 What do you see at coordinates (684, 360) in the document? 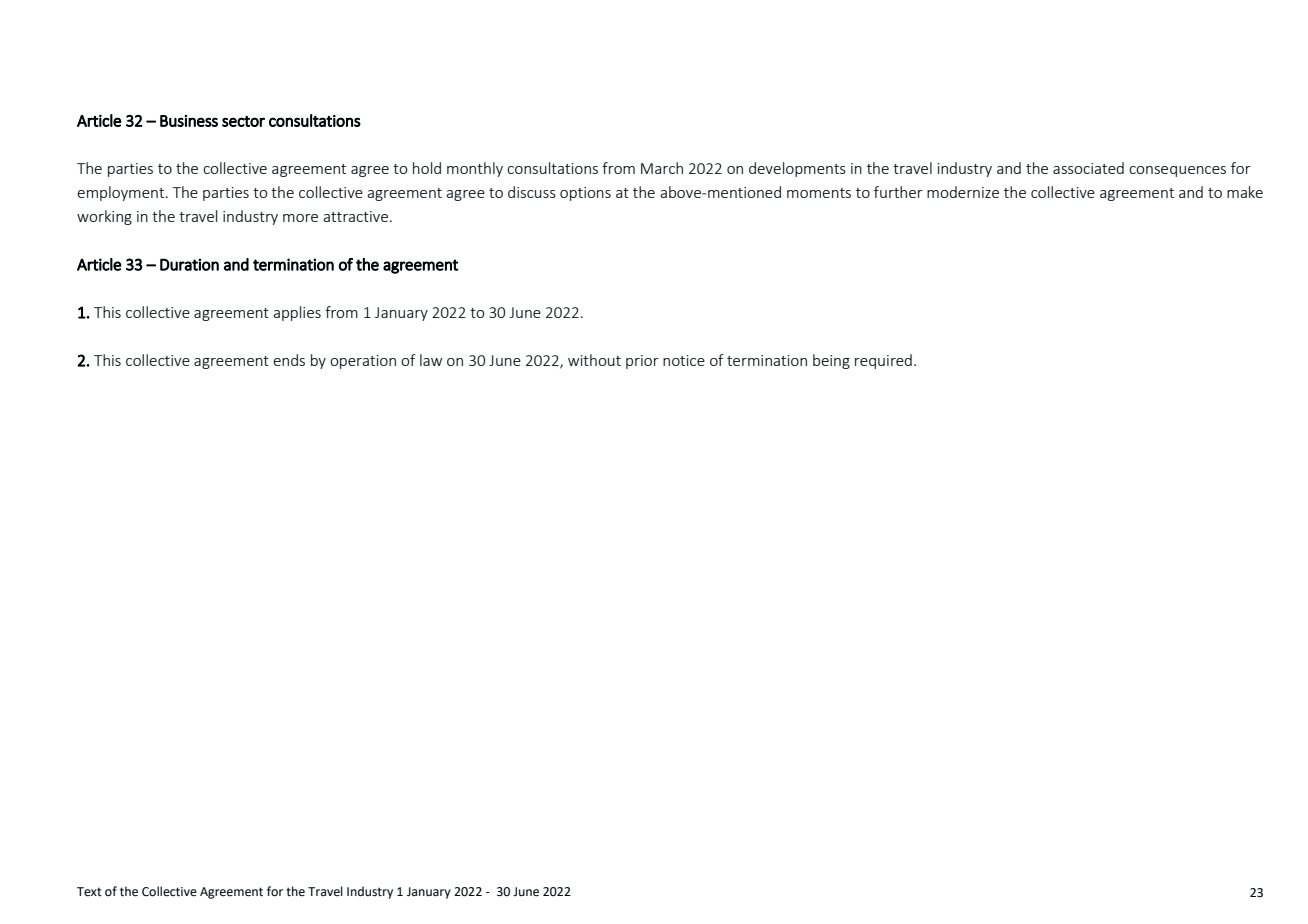
I see `notice` at bounding box center [684, 360].
